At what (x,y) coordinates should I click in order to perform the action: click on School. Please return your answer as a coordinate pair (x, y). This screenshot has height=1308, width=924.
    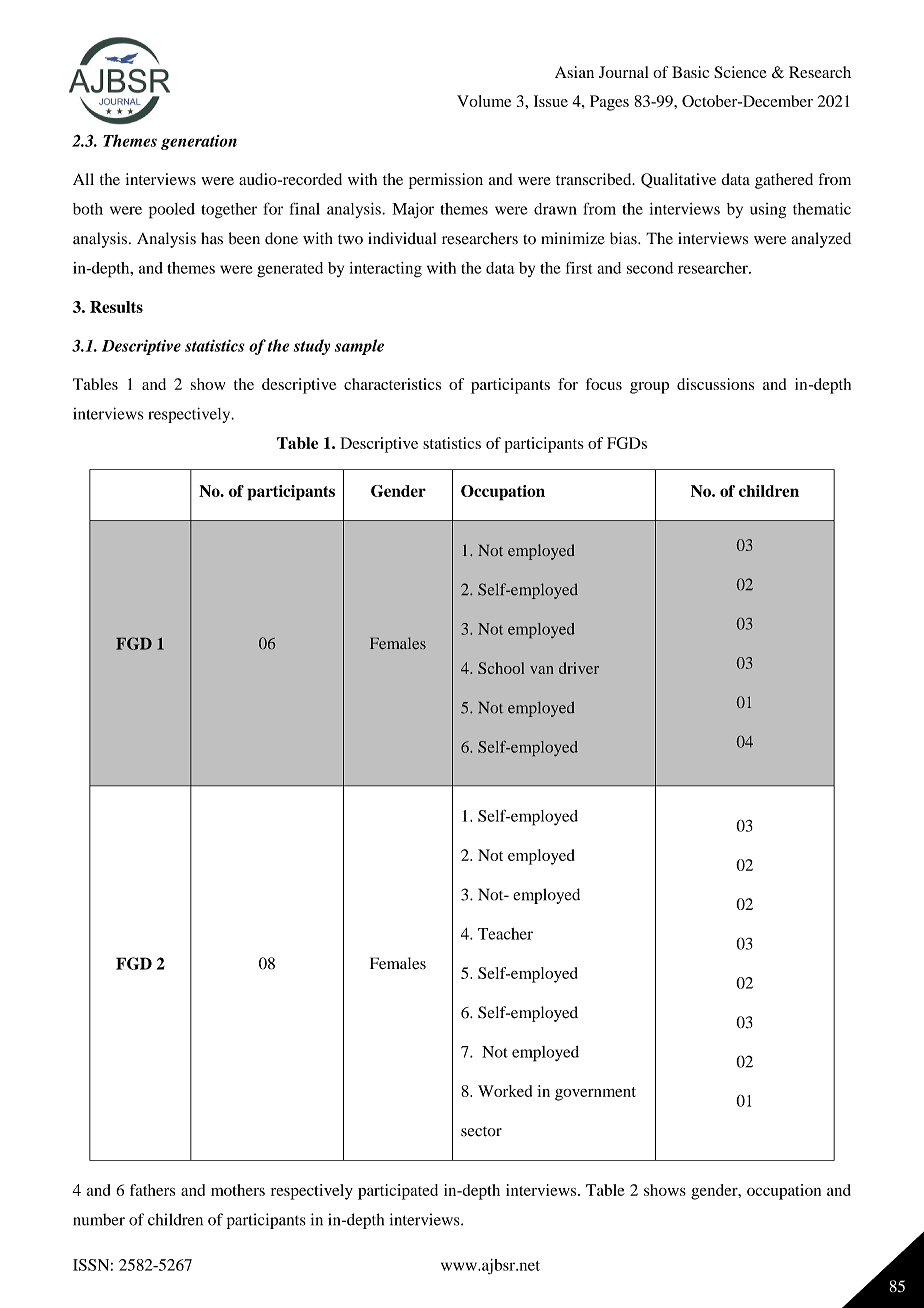
    Looking at the image, I should click on (501, 668).
